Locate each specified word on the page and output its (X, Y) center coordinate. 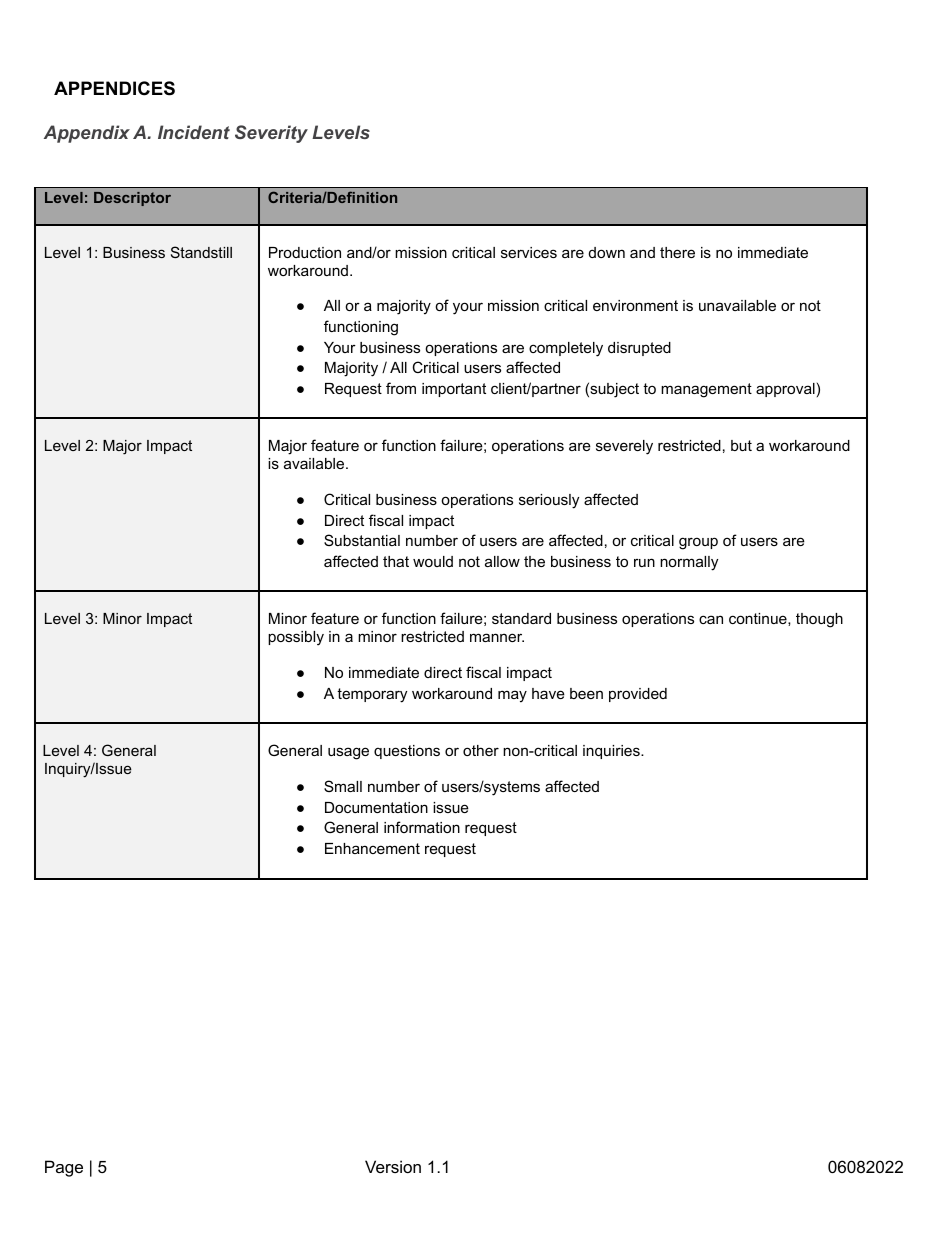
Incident (194, 132)
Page (64, 1168)
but (741, 445)
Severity (271, 134)
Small (343, 786)
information (422, 827)
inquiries (612, 752)
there (677, 252)
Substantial (362, 540)
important (454, 390)
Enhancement (372, 848)
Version (393, 1166)
